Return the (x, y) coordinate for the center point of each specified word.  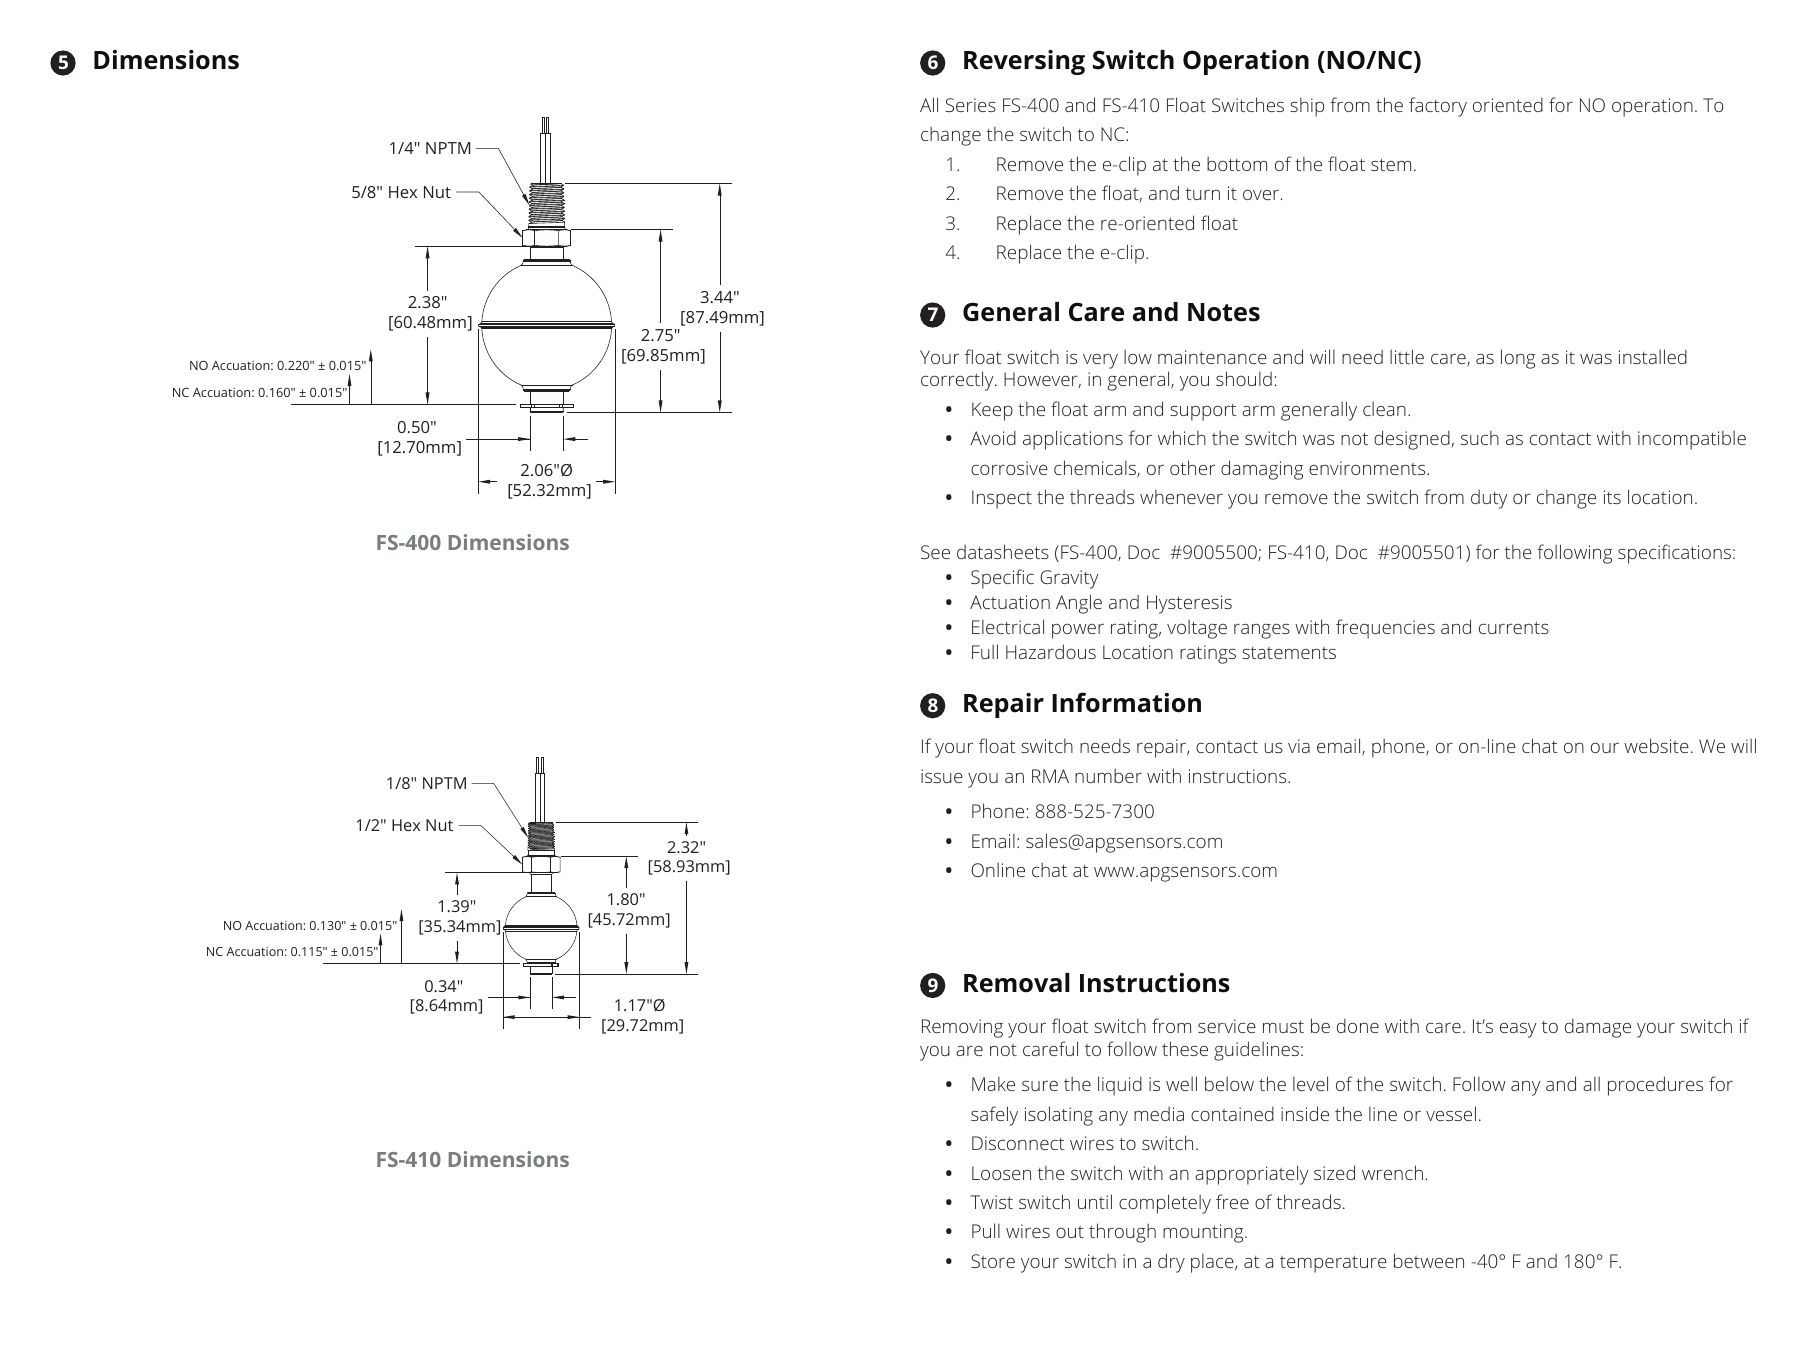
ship (1307, 107)
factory (1438, 107)
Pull (986, 1230)
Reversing (1024, 62)
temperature (1333, 1264)
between (1429, 1260)
